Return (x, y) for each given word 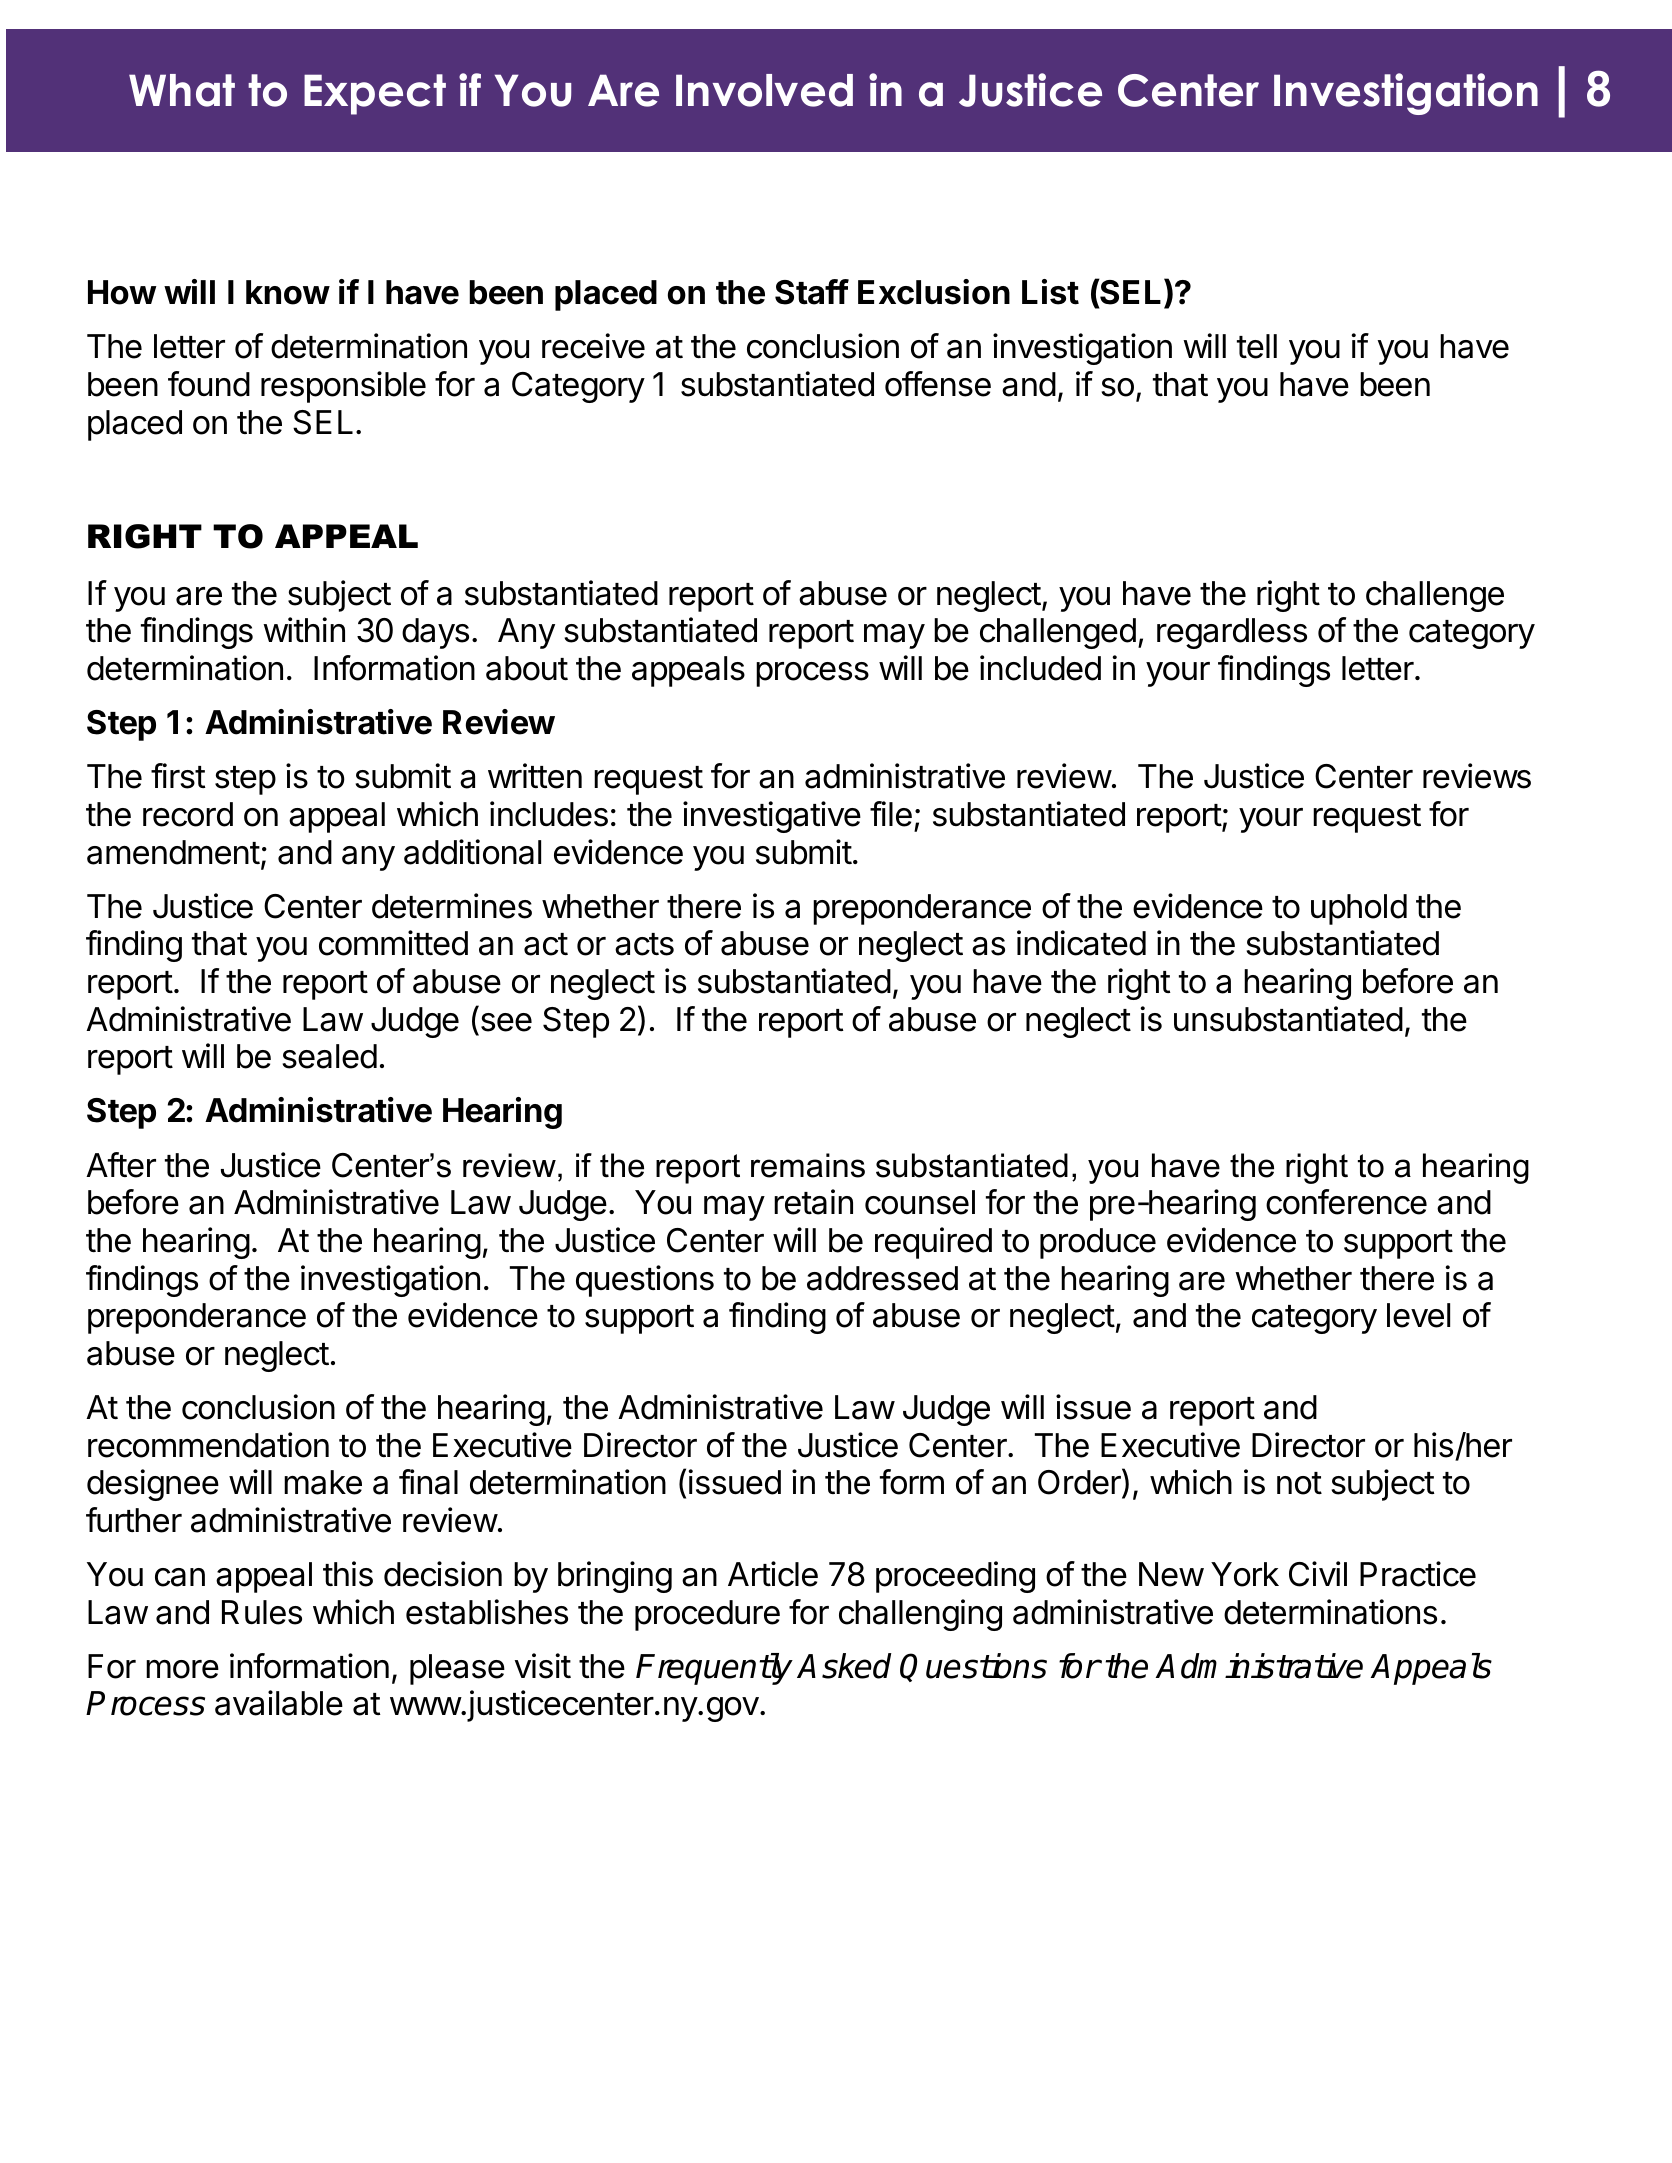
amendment (173, 852)
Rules (262, 1612)
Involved (764, 90)
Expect (375, 94)
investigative (772, 817)
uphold (1359, 909)
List (1050, 292)
